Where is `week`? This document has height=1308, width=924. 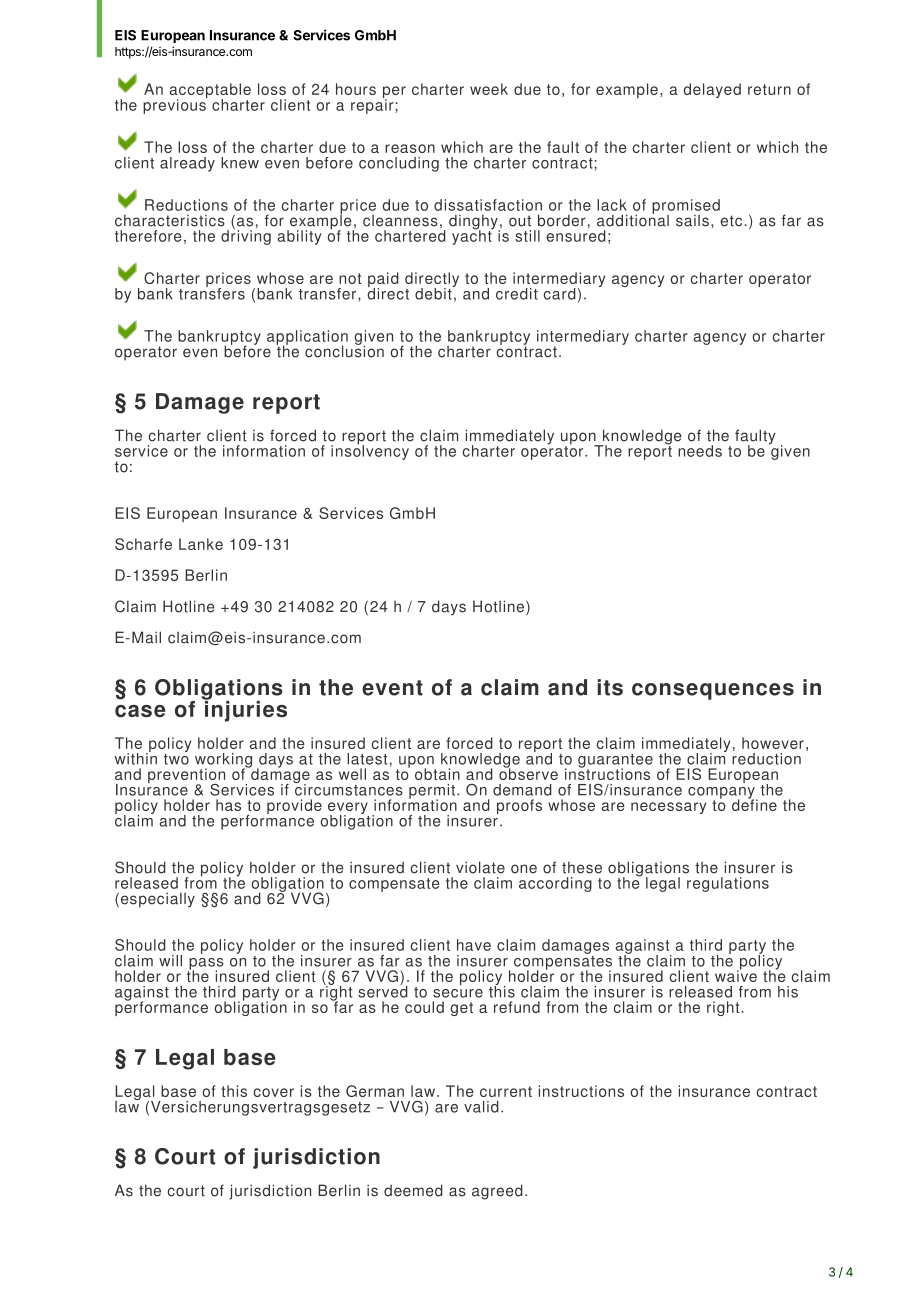
week is located at coordinates (489, 89).
